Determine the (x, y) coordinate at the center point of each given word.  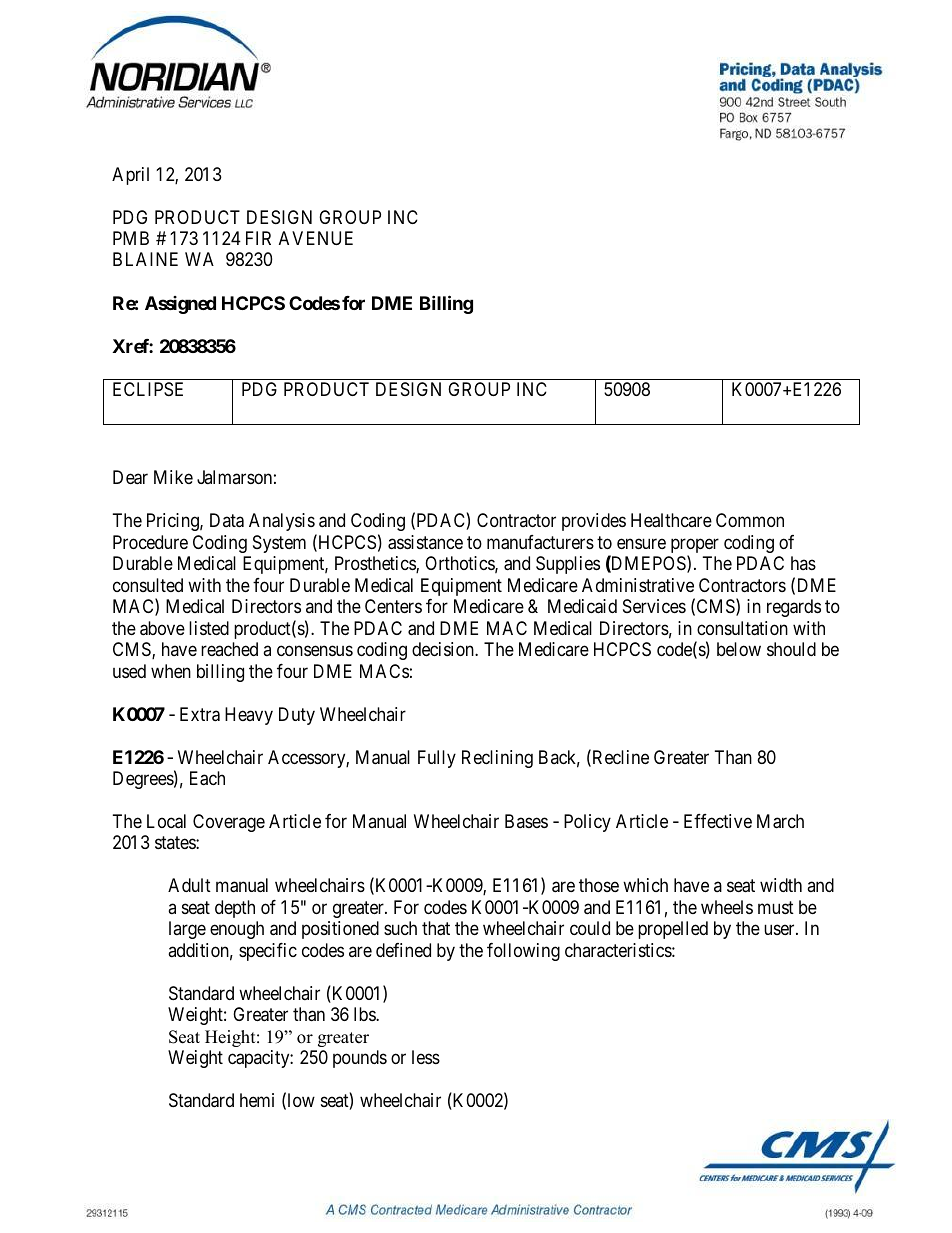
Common (750, 520)
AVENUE (316, 238)
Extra (200, 714)
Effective (718, 821)
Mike (173, 477)
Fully (437, 759)
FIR (258, 238)
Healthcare (671, 520)
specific (268, 952)
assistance (425, 542)
